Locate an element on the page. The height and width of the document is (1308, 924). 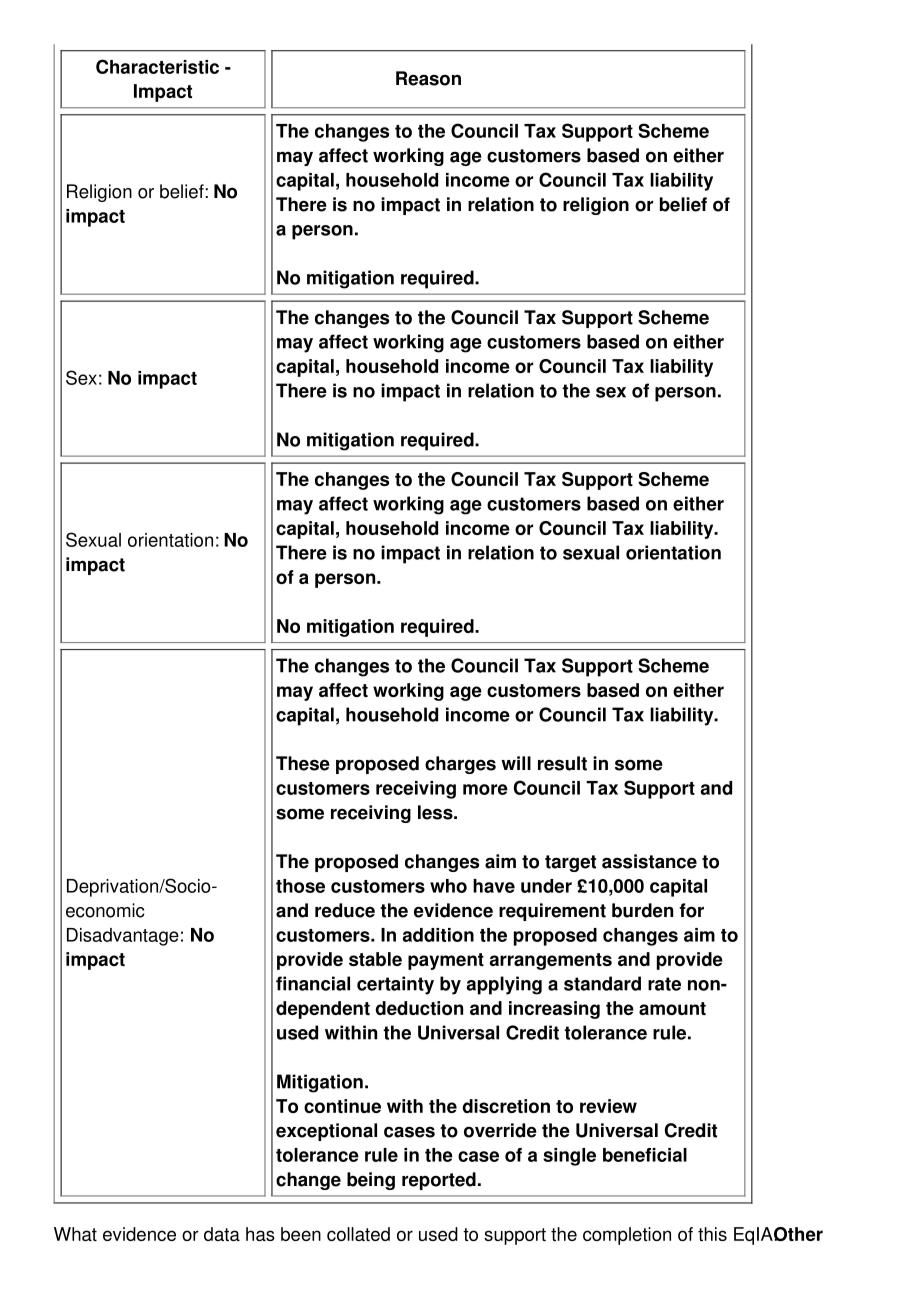
Characteristic is located at coordinates (157, 66).
